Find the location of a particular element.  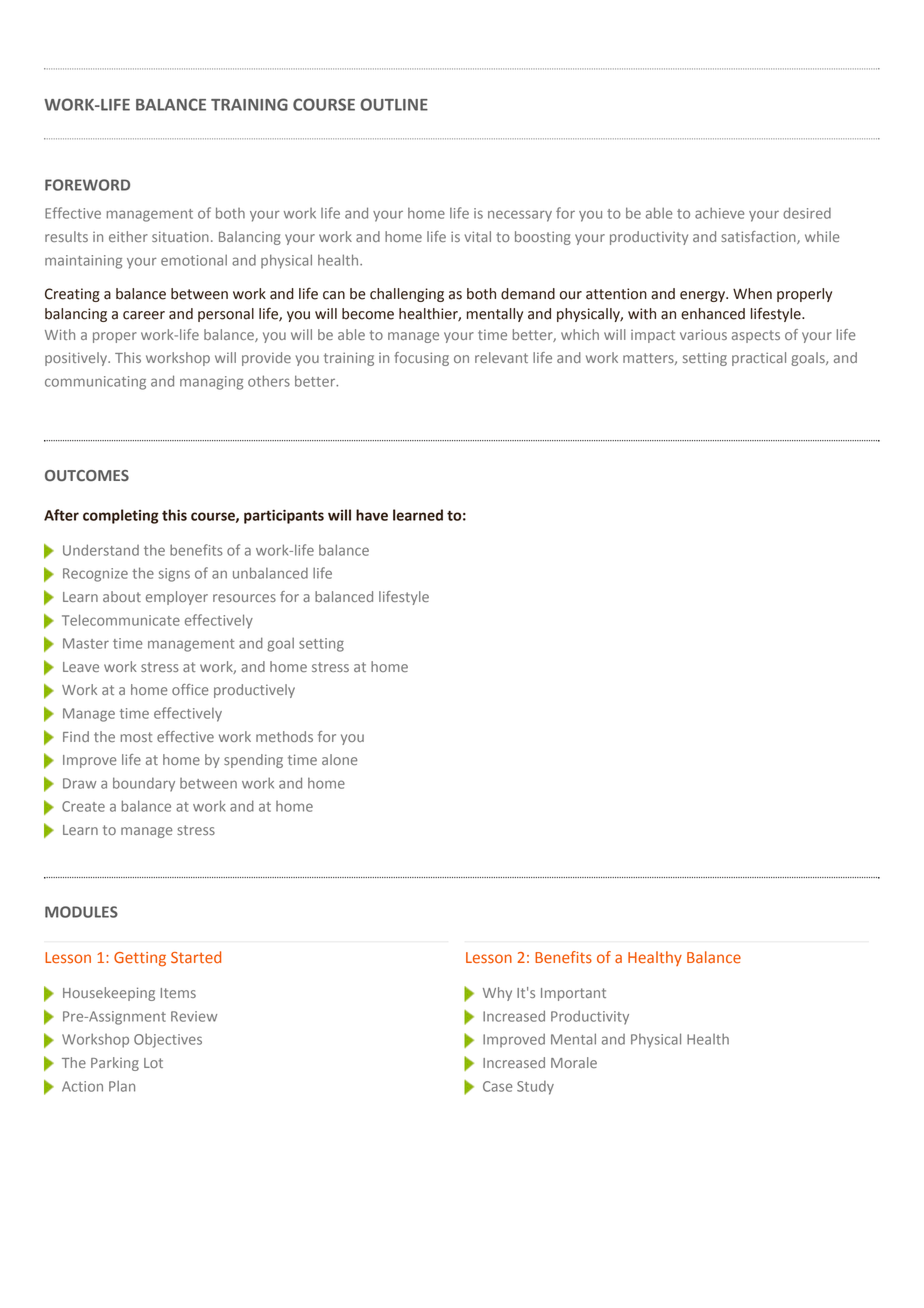

Important is located at coordinates (573, 994).
